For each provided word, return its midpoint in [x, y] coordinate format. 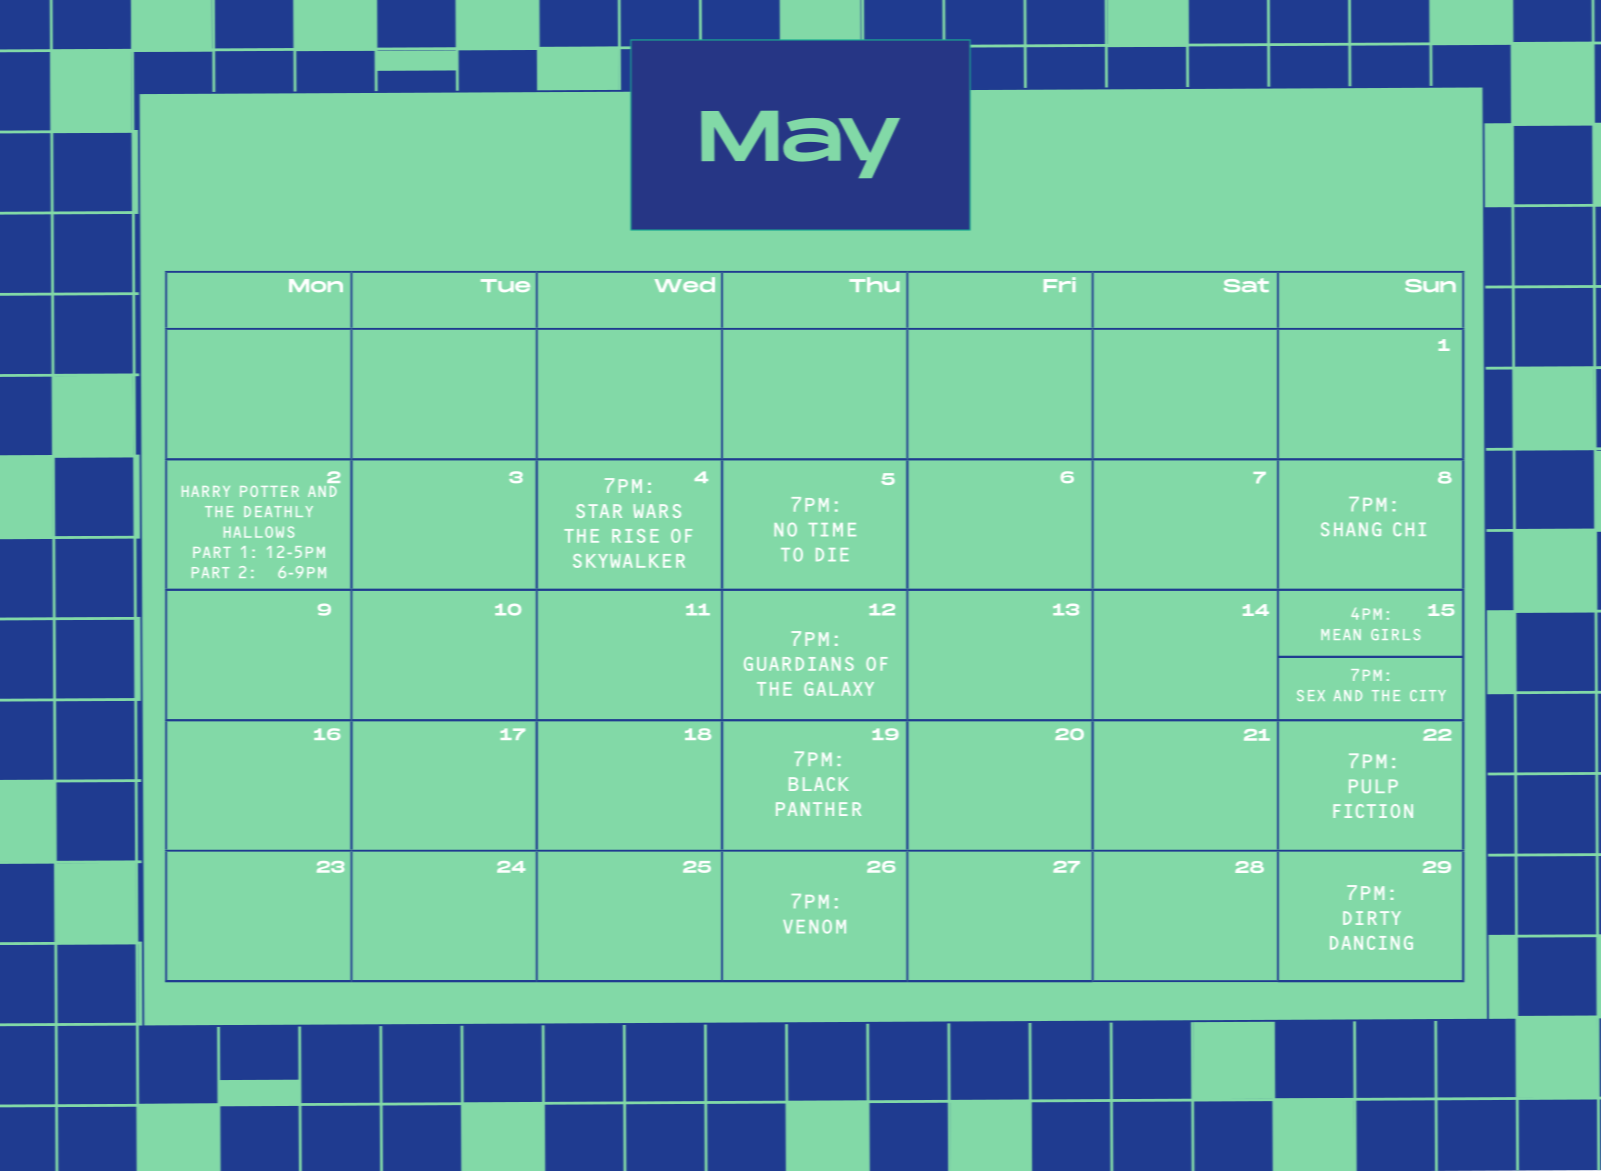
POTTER [269, 491]
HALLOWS [259, 532]
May [800, 144]
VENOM [814, 927]
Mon [316, 285]
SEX [1311, 695]
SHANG [1351, 529]
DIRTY [1372, 918]
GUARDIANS [799, 664]
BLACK [819, 784]
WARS [657, 511]
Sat [1246, 285]
